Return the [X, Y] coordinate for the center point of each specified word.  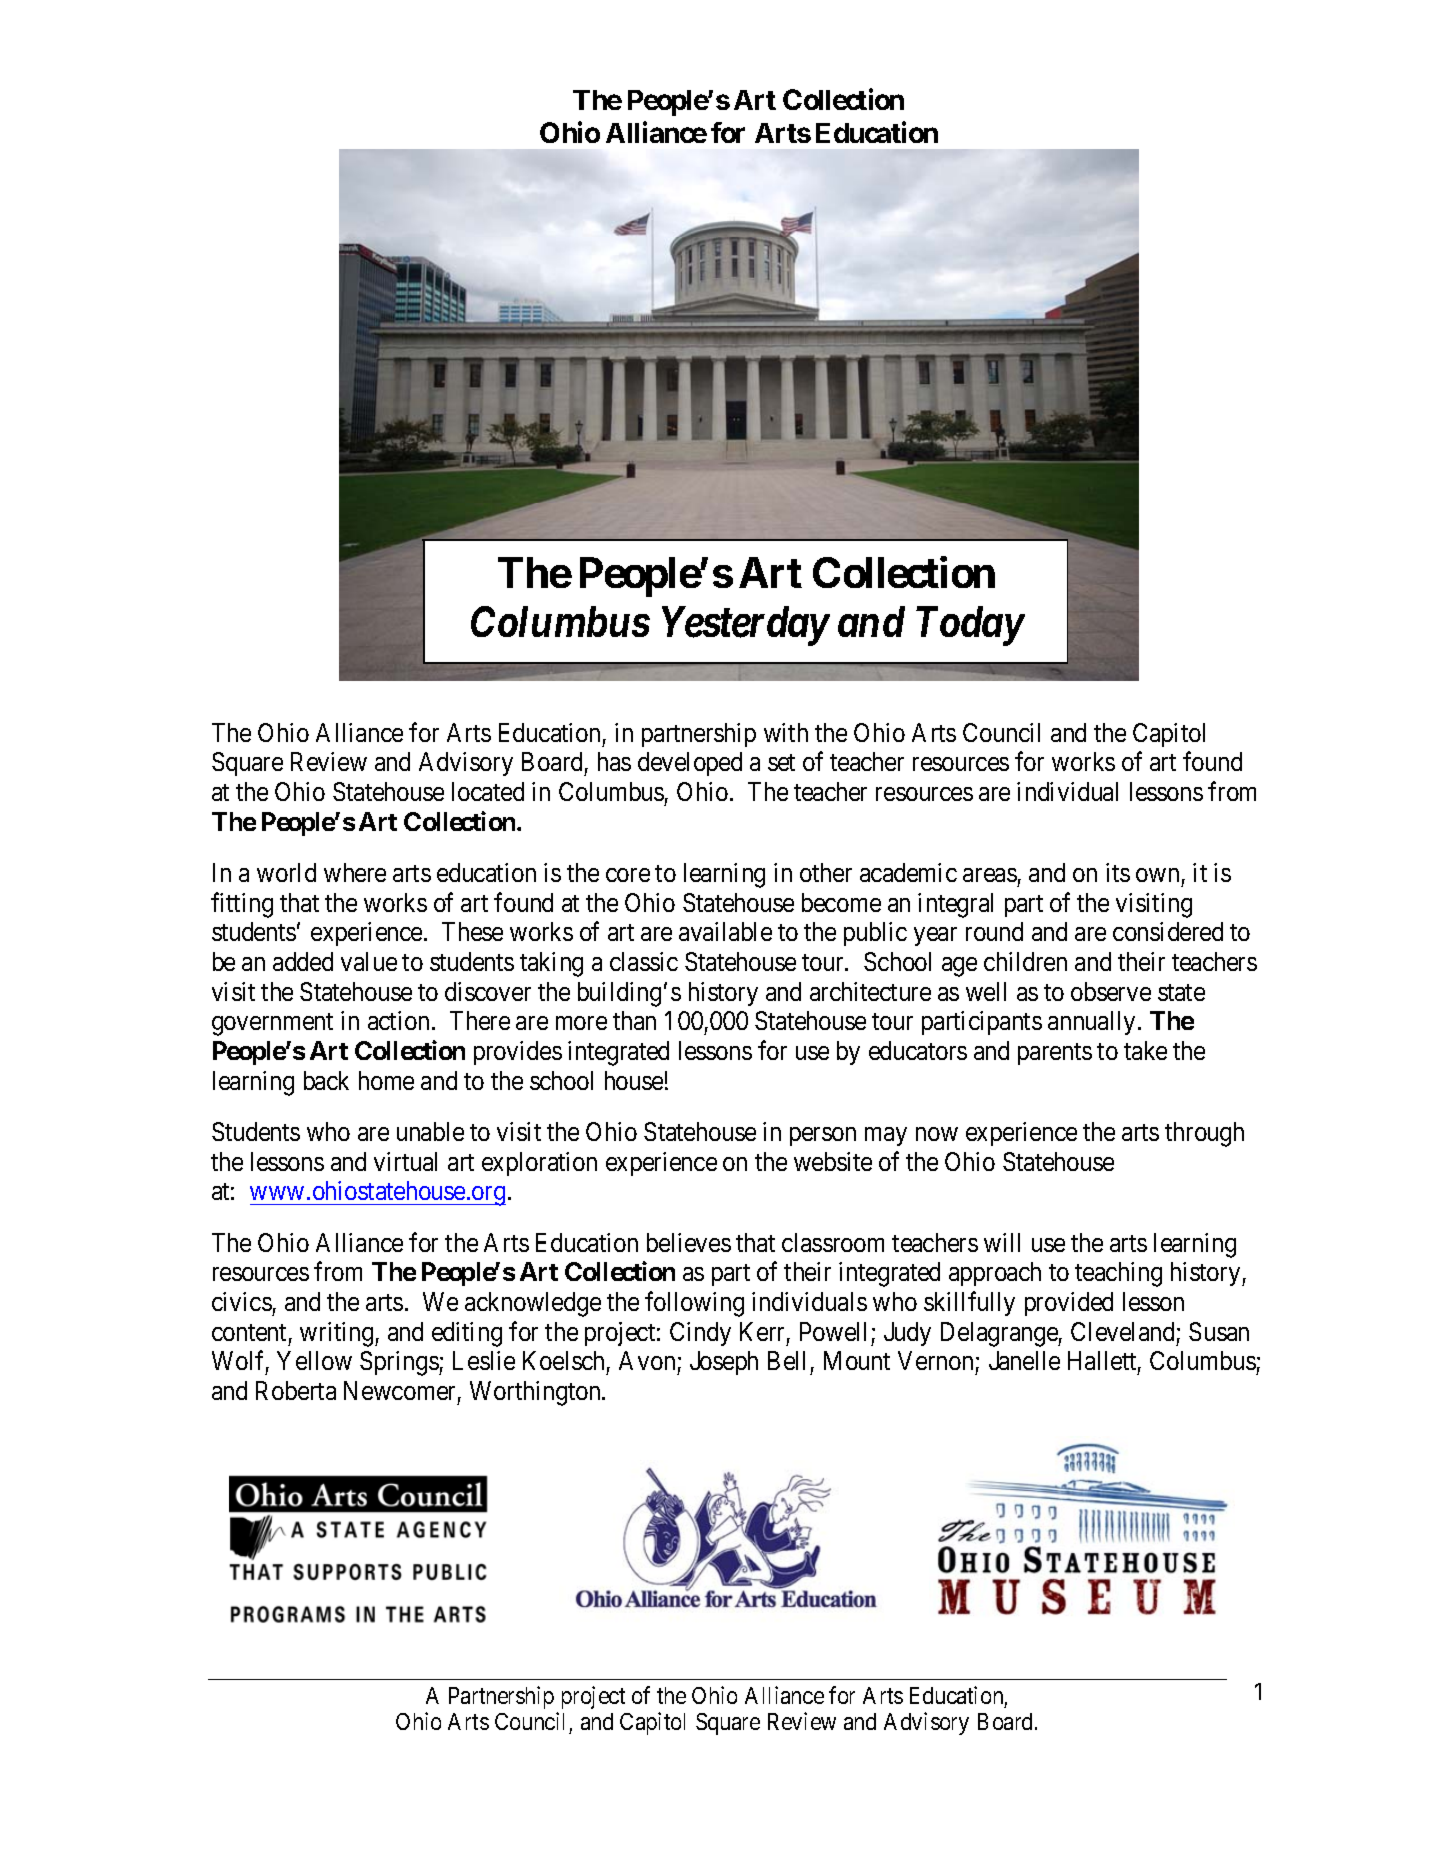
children [1025, 961]
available [725, 931]
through [1204, 1134]
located [488, 791]
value [369, 961]
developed [690, 764]
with [786, 732]
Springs [400, 1363]
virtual [405, 1161]
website [833, 1161]
